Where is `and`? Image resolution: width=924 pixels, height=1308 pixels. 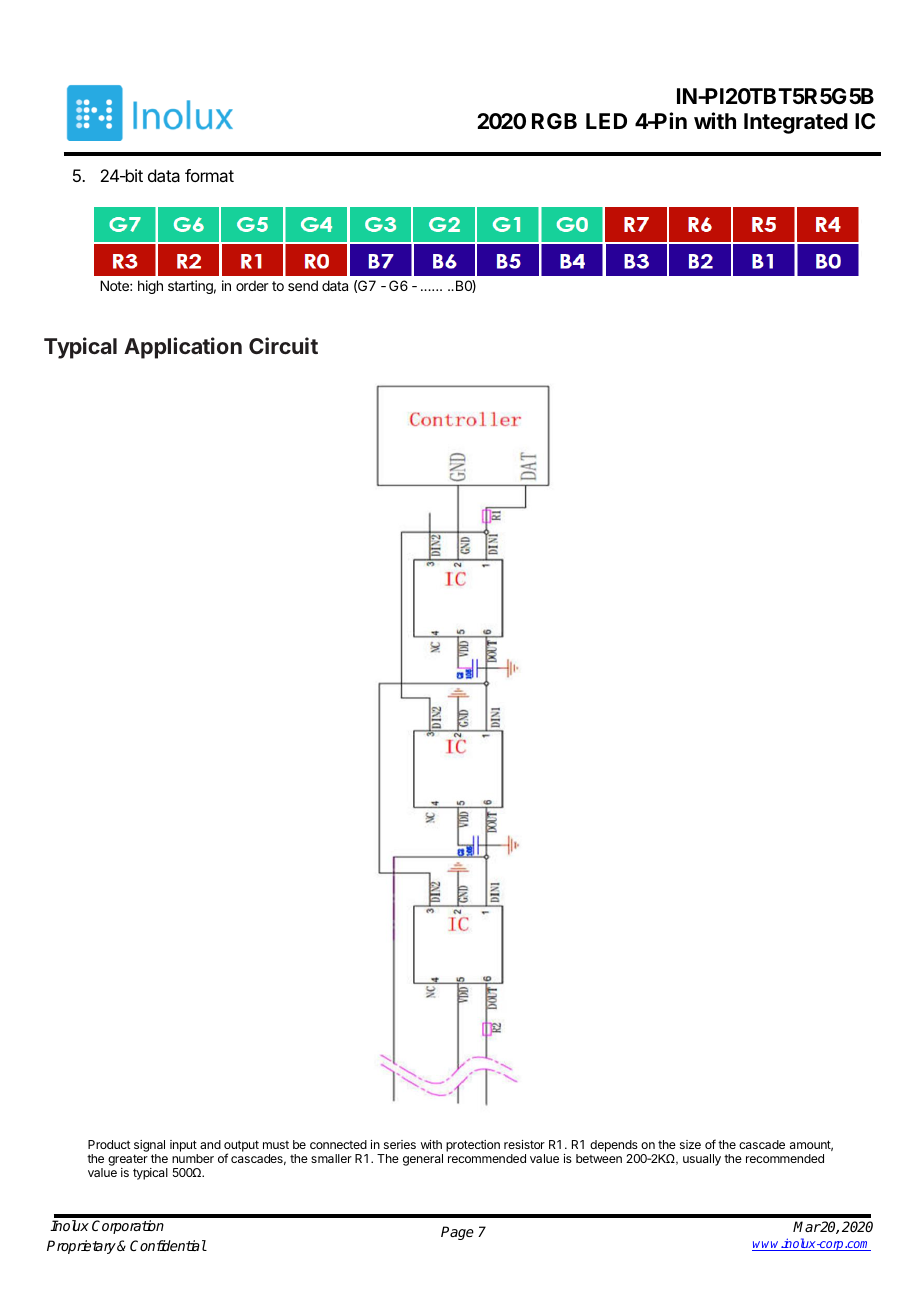
and is located at coordinates (210, 1144).
